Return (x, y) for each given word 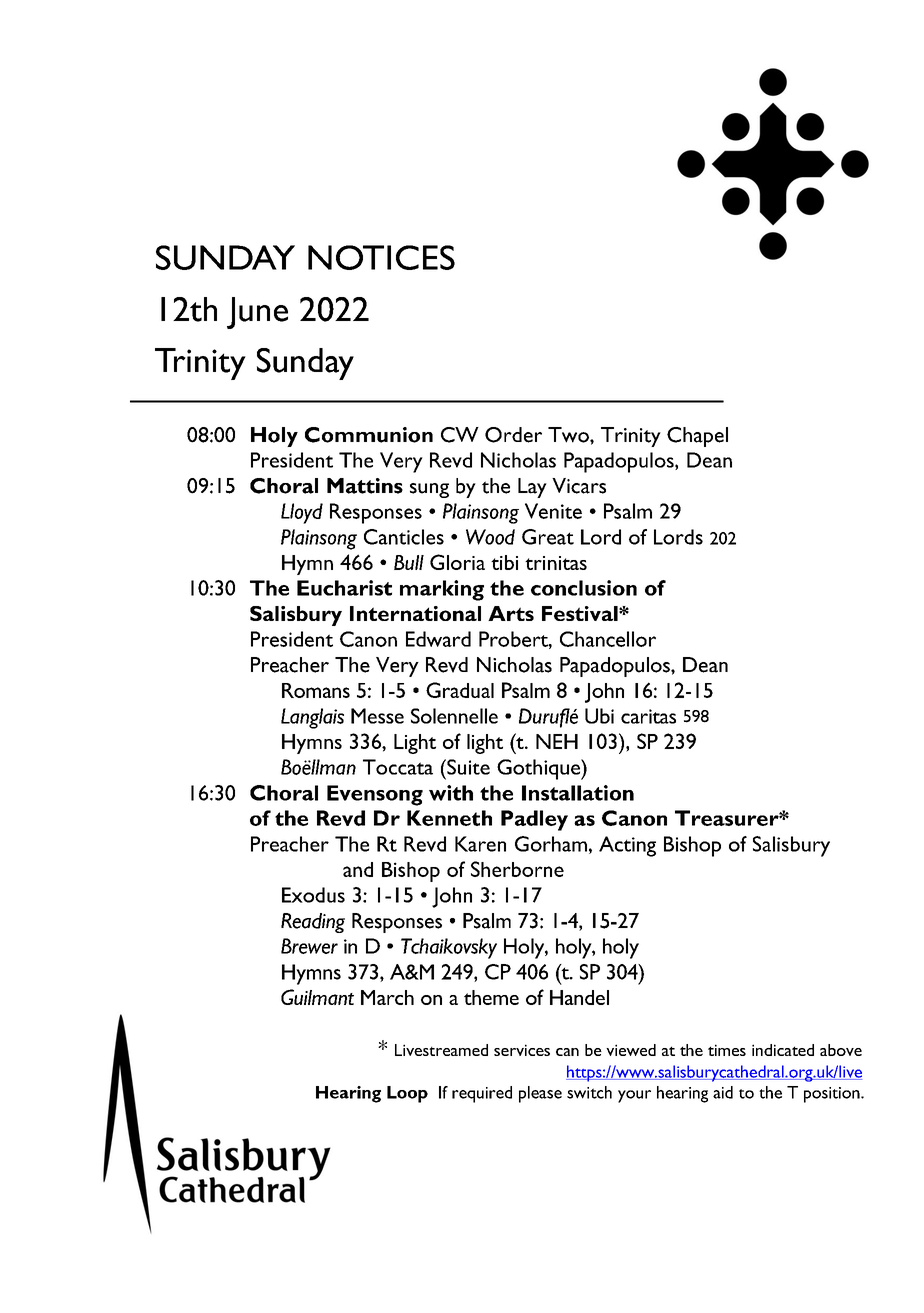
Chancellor (608, 639)
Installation (578, 793)
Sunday (305, 364)
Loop (407, 1094)
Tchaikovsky (449, 948)
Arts (511, 613)
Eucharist (344, 588)
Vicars (579, 486)
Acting (627, 846)
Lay (532, 488)
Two (569, 435)
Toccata (398, 767)
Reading (313, 923)
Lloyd (302, 513)
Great (548, 537)
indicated (783, 1050)
